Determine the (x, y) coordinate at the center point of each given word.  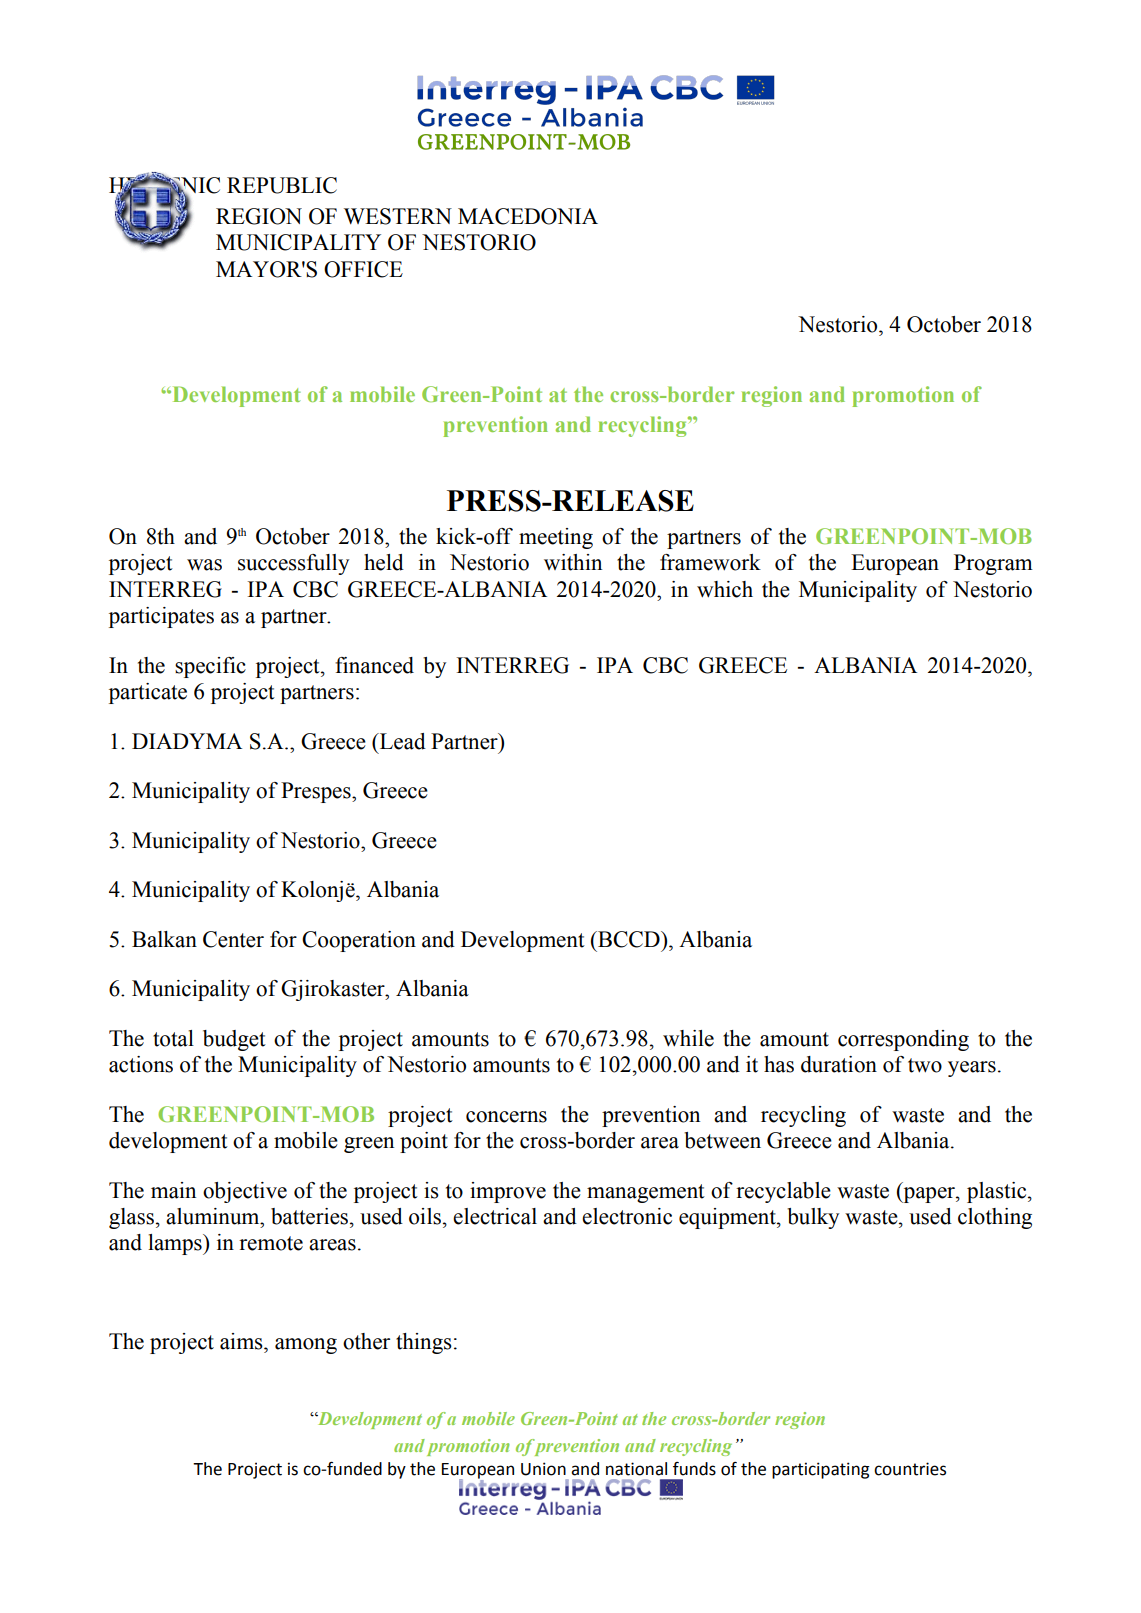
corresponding (903, 1040)
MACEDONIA (528, 216)
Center (233, 939)
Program (993, 564)
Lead (402, 741)
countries (910, 1469)
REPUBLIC (282, 185)
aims (242, 1341)
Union (543, 1469)
